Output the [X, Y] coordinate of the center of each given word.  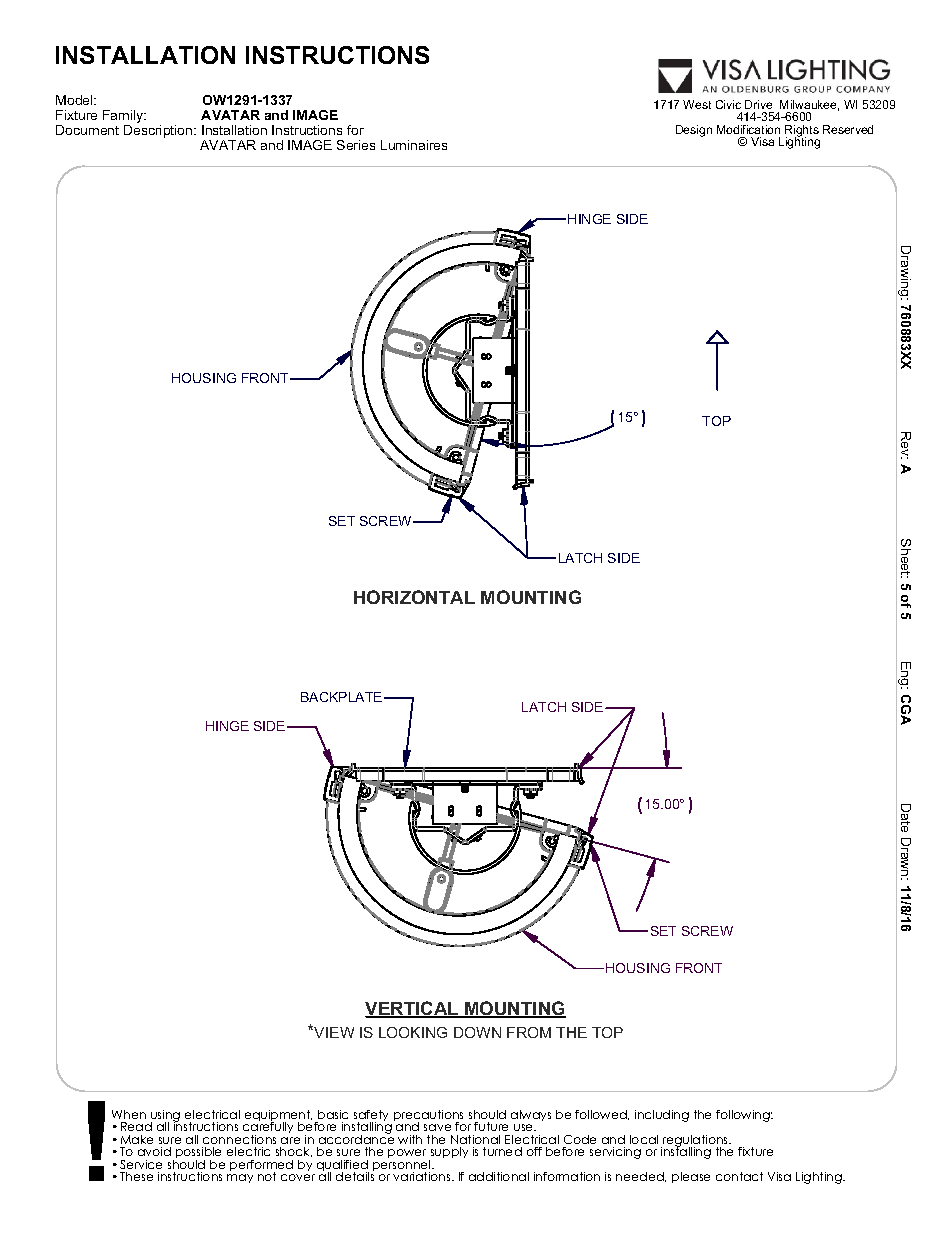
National [475, 1139]
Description [159, 130]
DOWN [477, 1032]
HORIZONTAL [414, 597]
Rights [802, 132]
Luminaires [414, 145]
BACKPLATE [343, 697]
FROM [529, 1032]
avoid [154, 1151]
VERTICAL [413, 1009]
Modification [748, 129]
